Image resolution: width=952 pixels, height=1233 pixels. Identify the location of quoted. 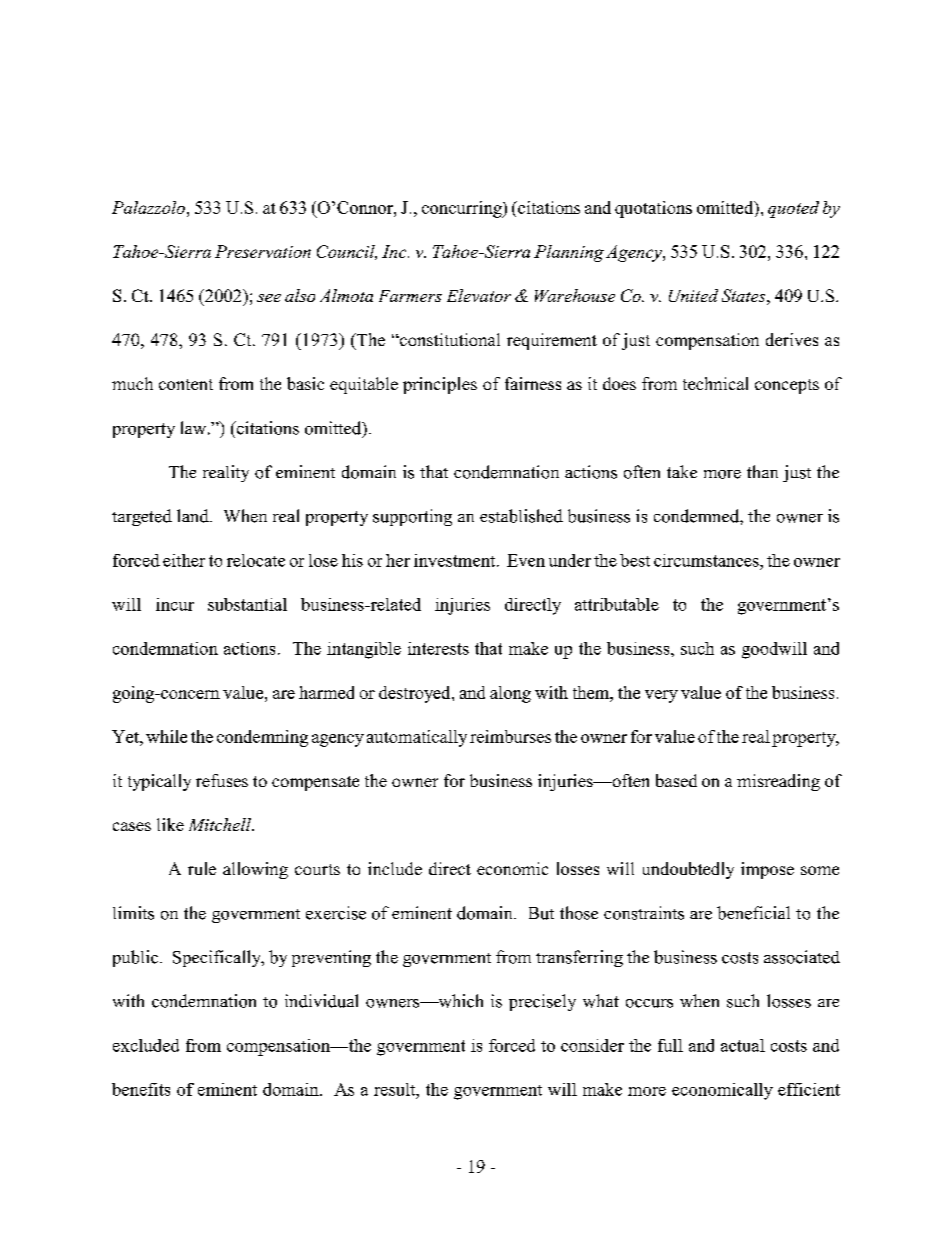
(793, 209).
